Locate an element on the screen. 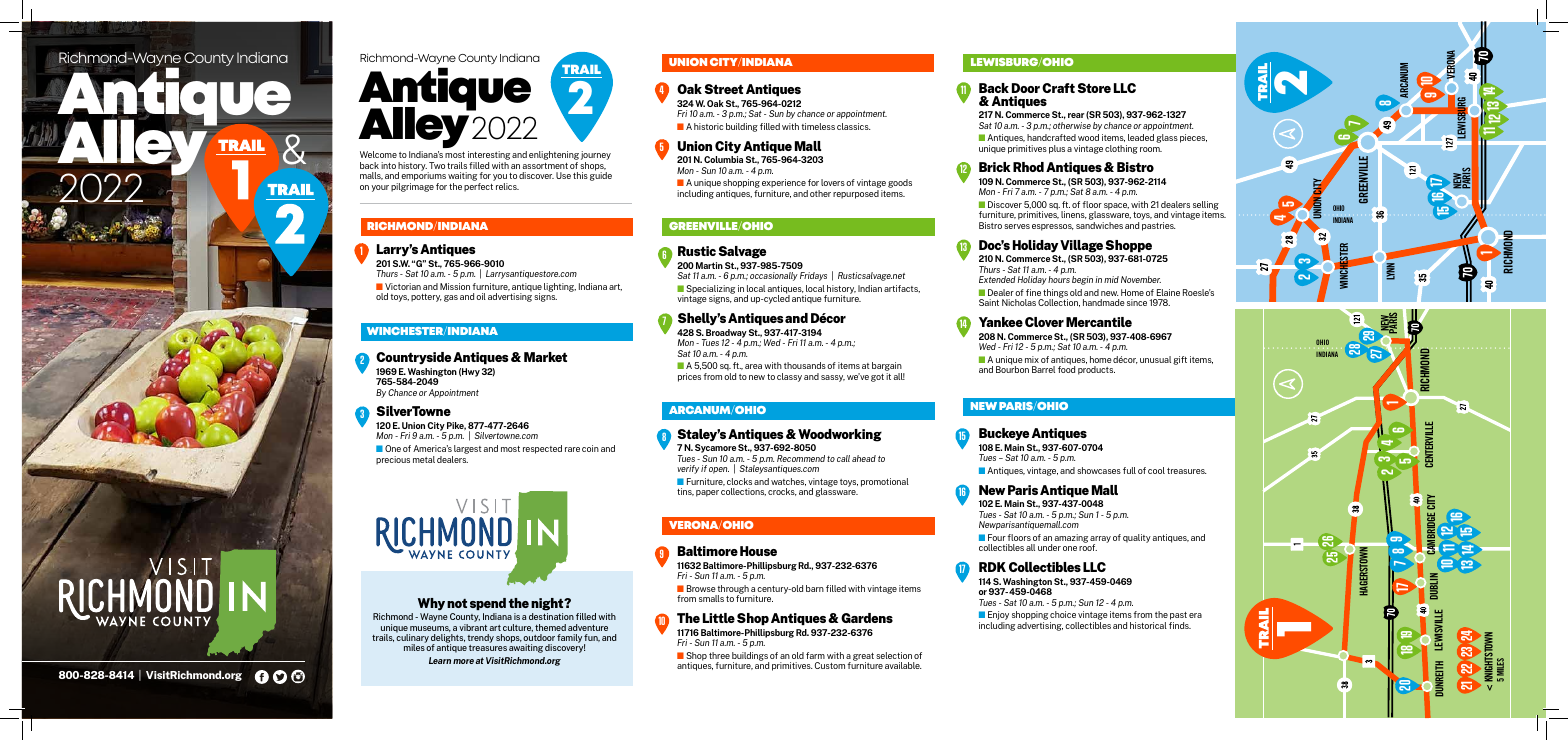 The image size is (1568, 740). largest is located at coordinates (468, 449).
